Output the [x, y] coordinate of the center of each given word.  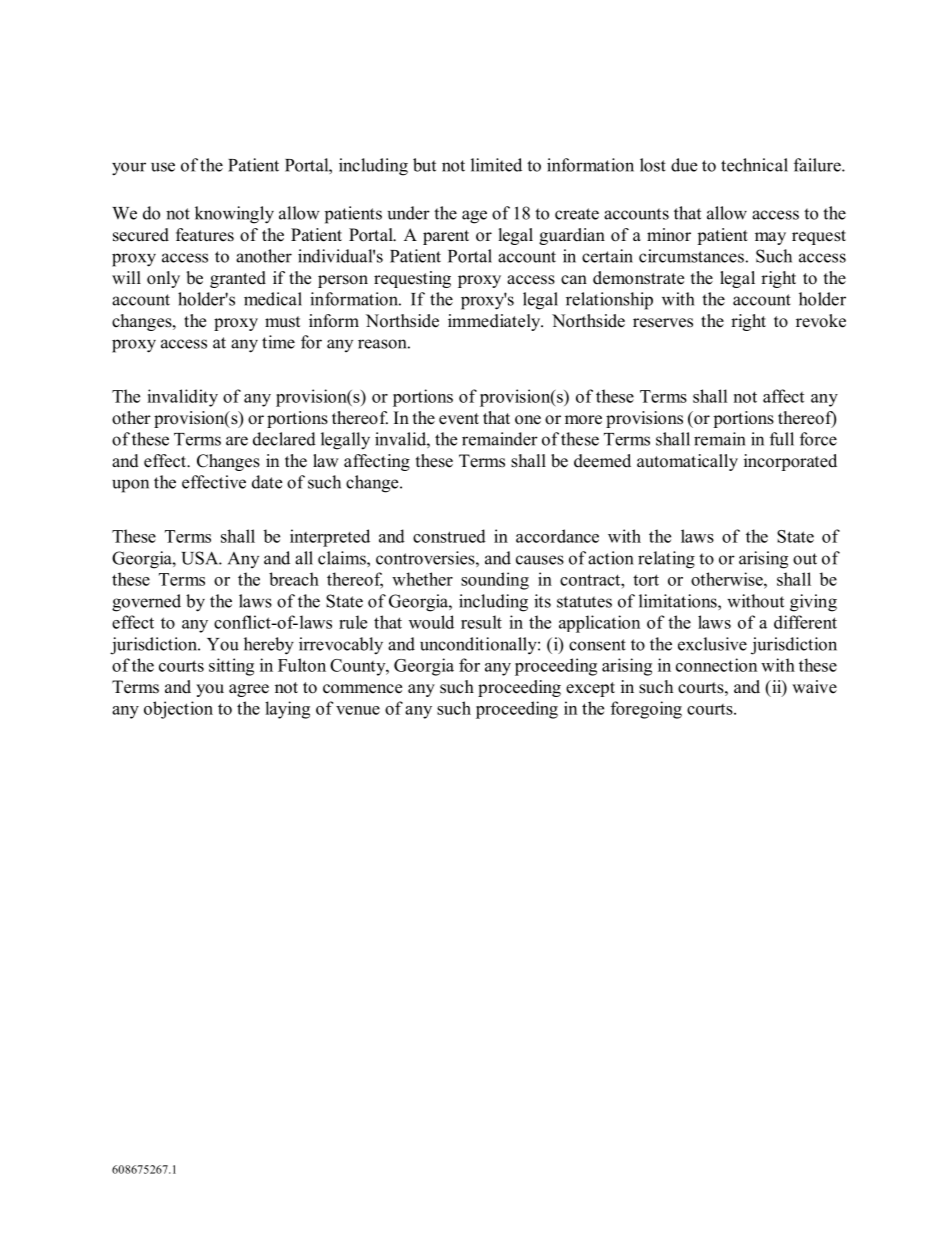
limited [496, 165]
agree [249, 690]
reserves [663, 323]
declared [284, 439]
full [782, 439]
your [129, 169]
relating [666, 560]
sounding [495, 581]
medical [273, 299]
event [459, 419]
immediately [495, 322]
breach [294, 579]
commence [362, 689]
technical [754, 165]
